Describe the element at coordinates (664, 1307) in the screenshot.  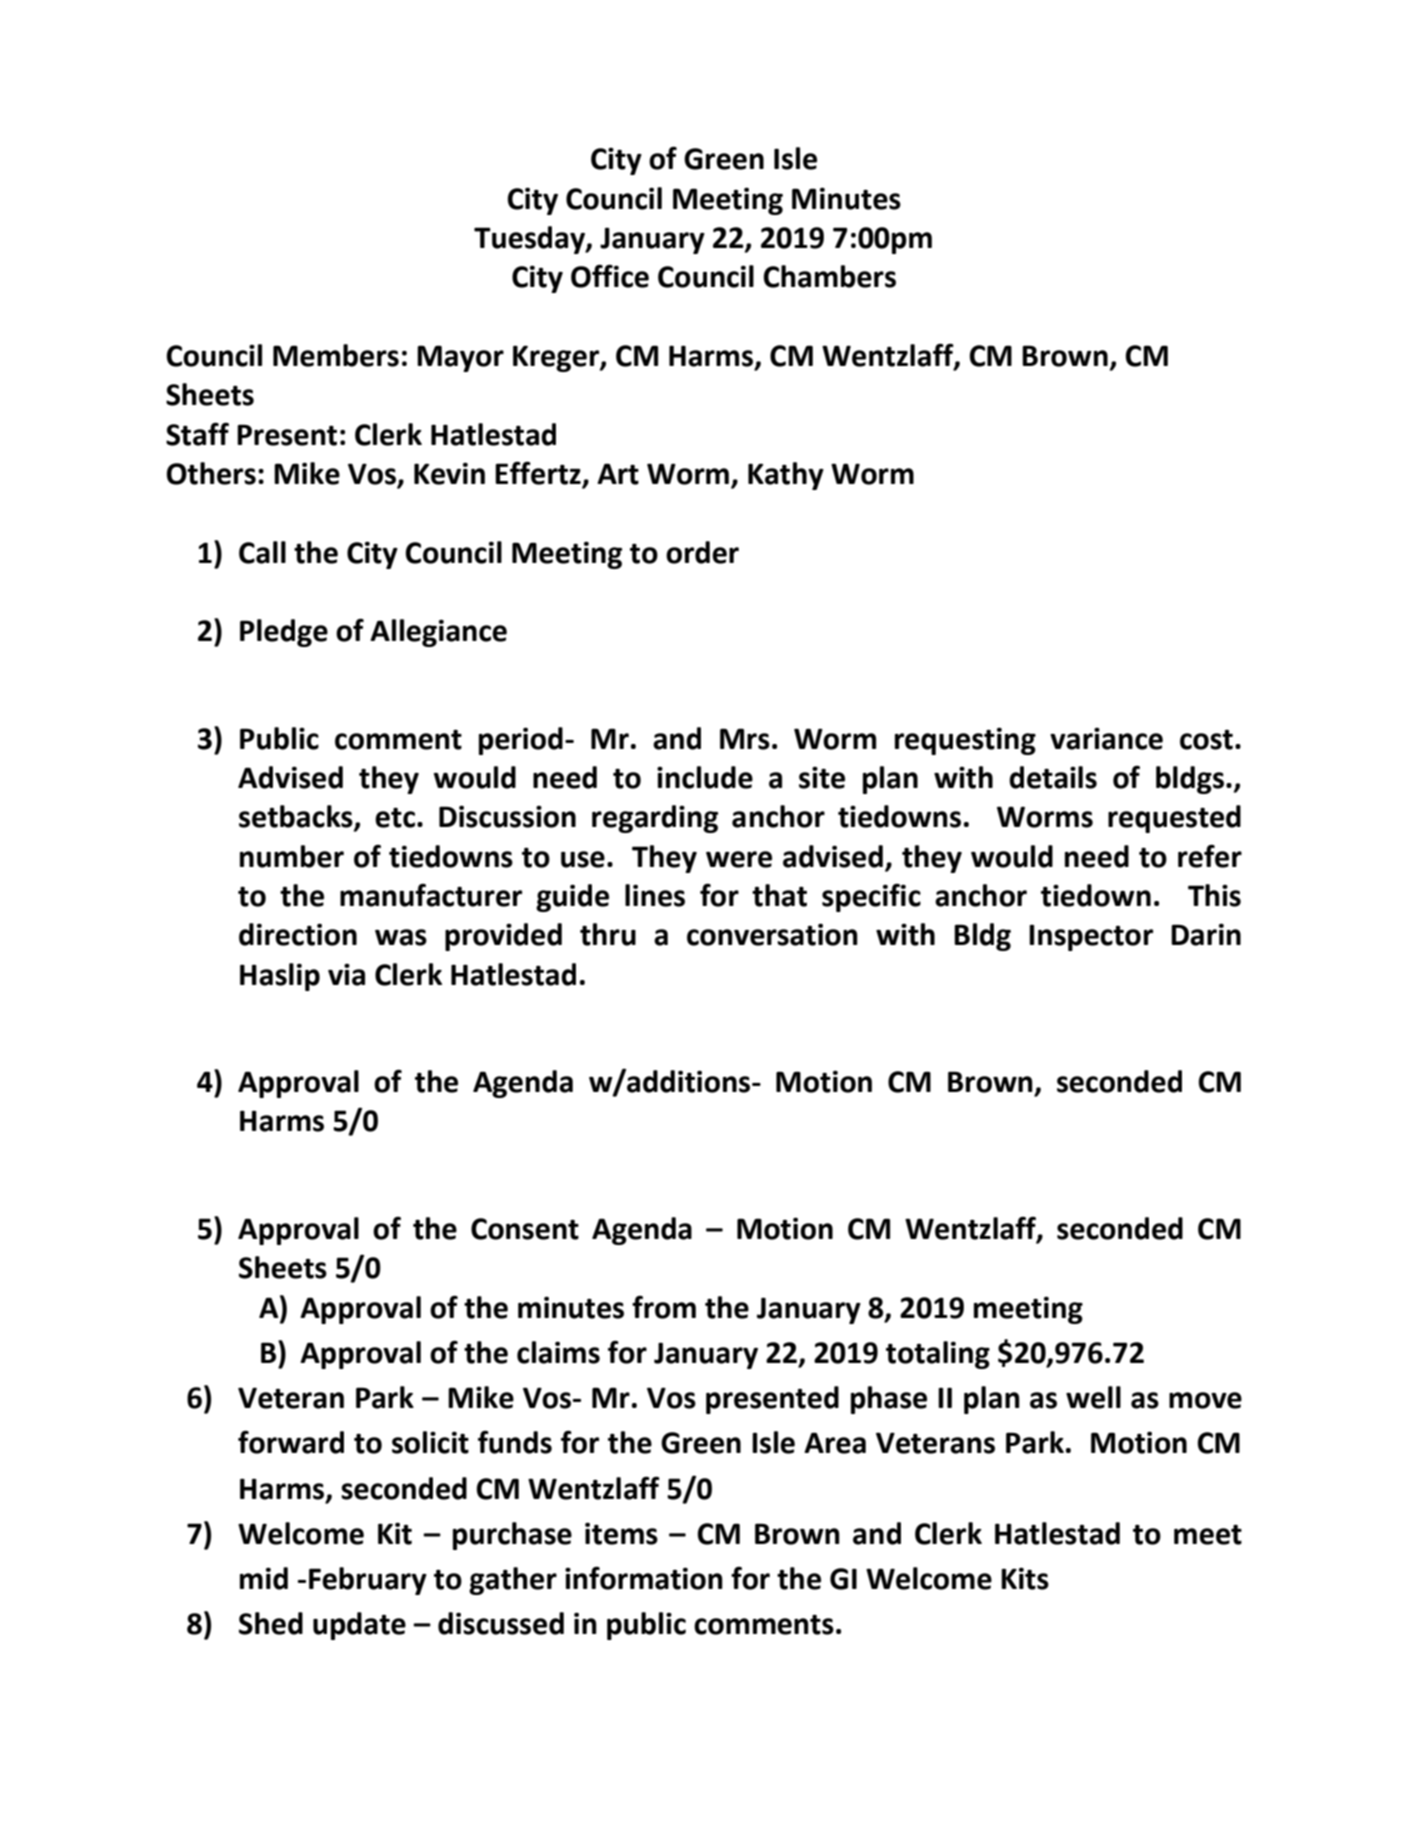
I see `from` at that location.
